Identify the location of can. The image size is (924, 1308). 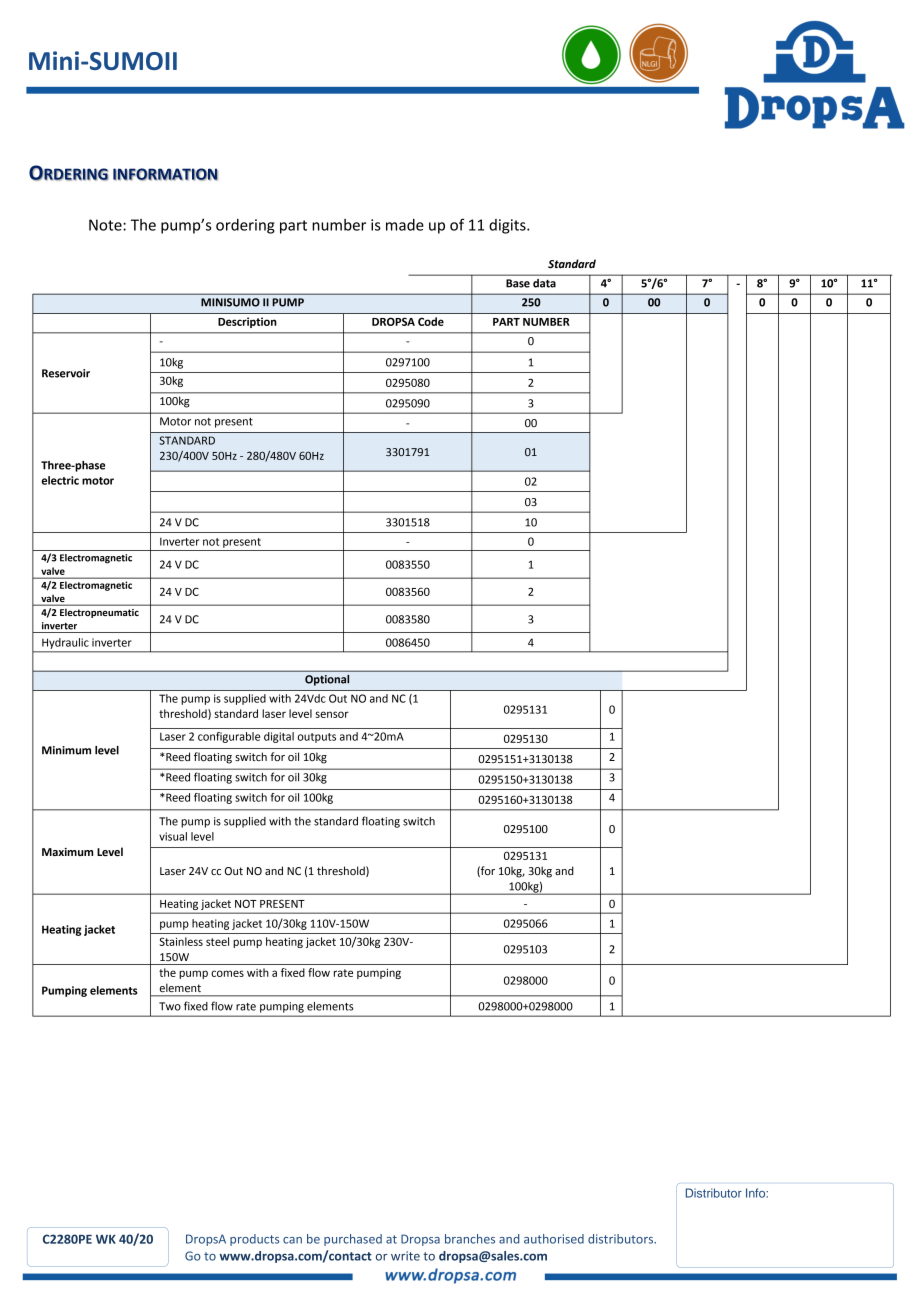
(292, 1240).
